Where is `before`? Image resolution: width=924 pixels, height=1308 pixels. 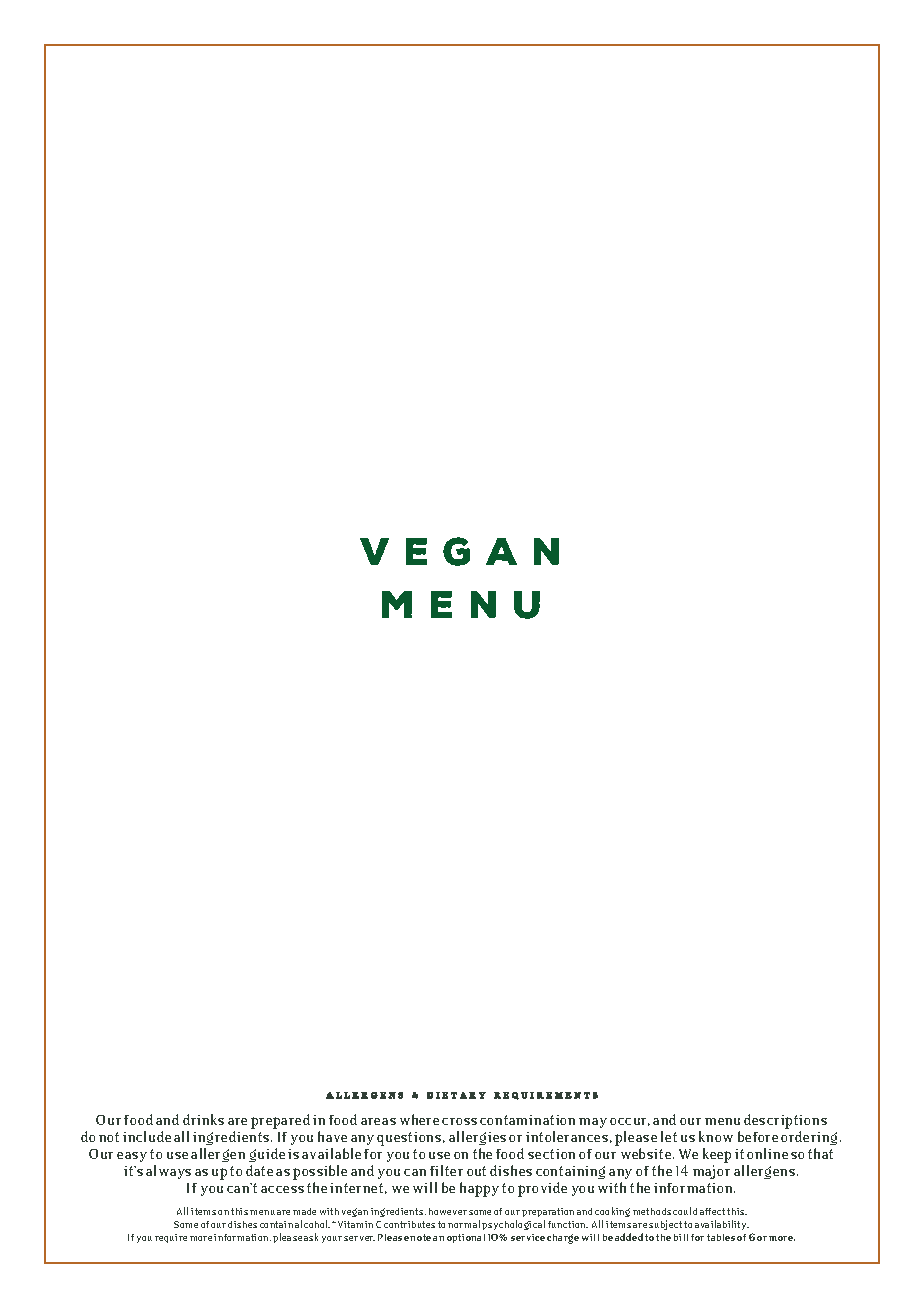
before is located at coordinates (758, 1136).
